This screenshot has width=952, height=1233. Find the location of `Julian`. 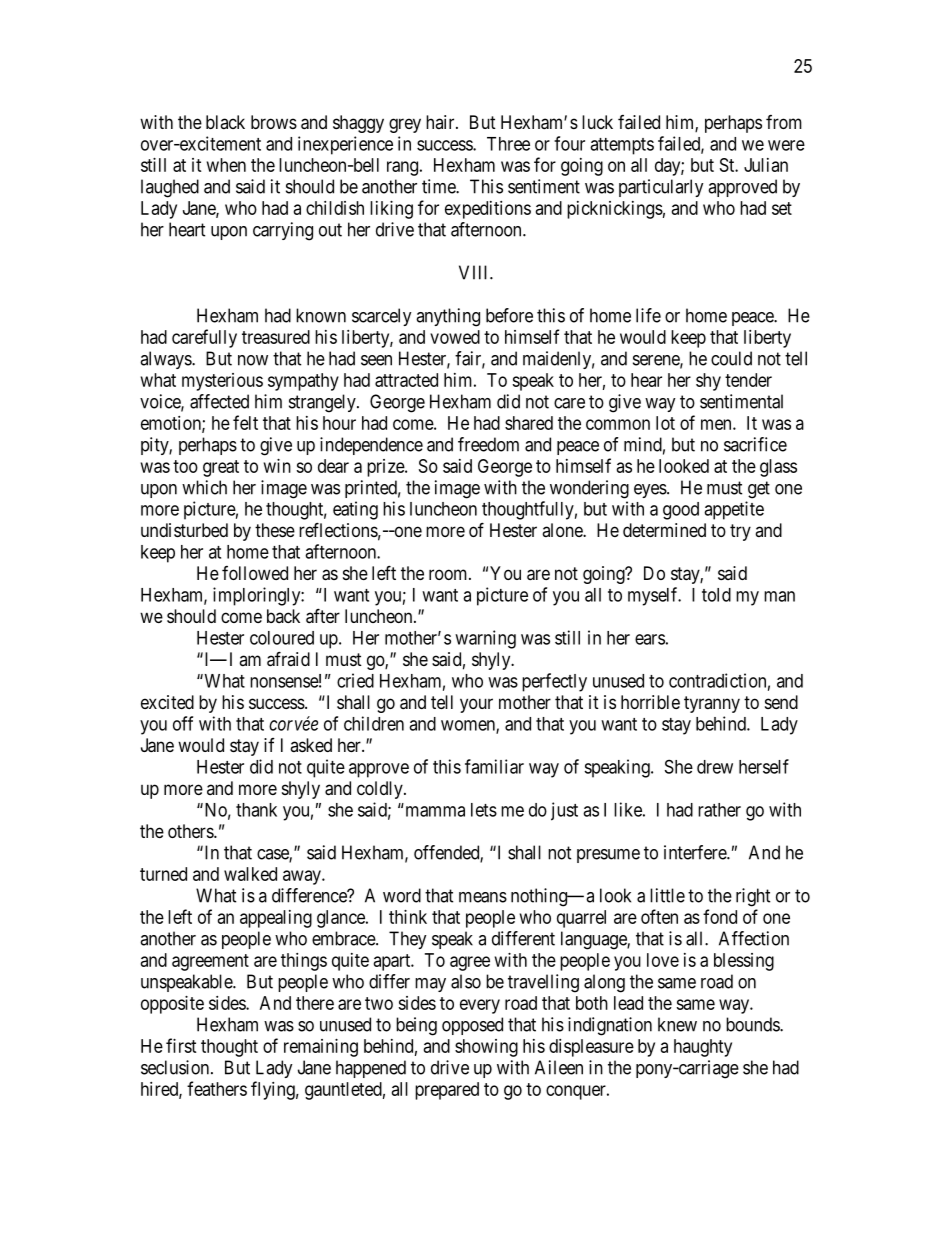

Julian is located at coordinates (766, 165).
